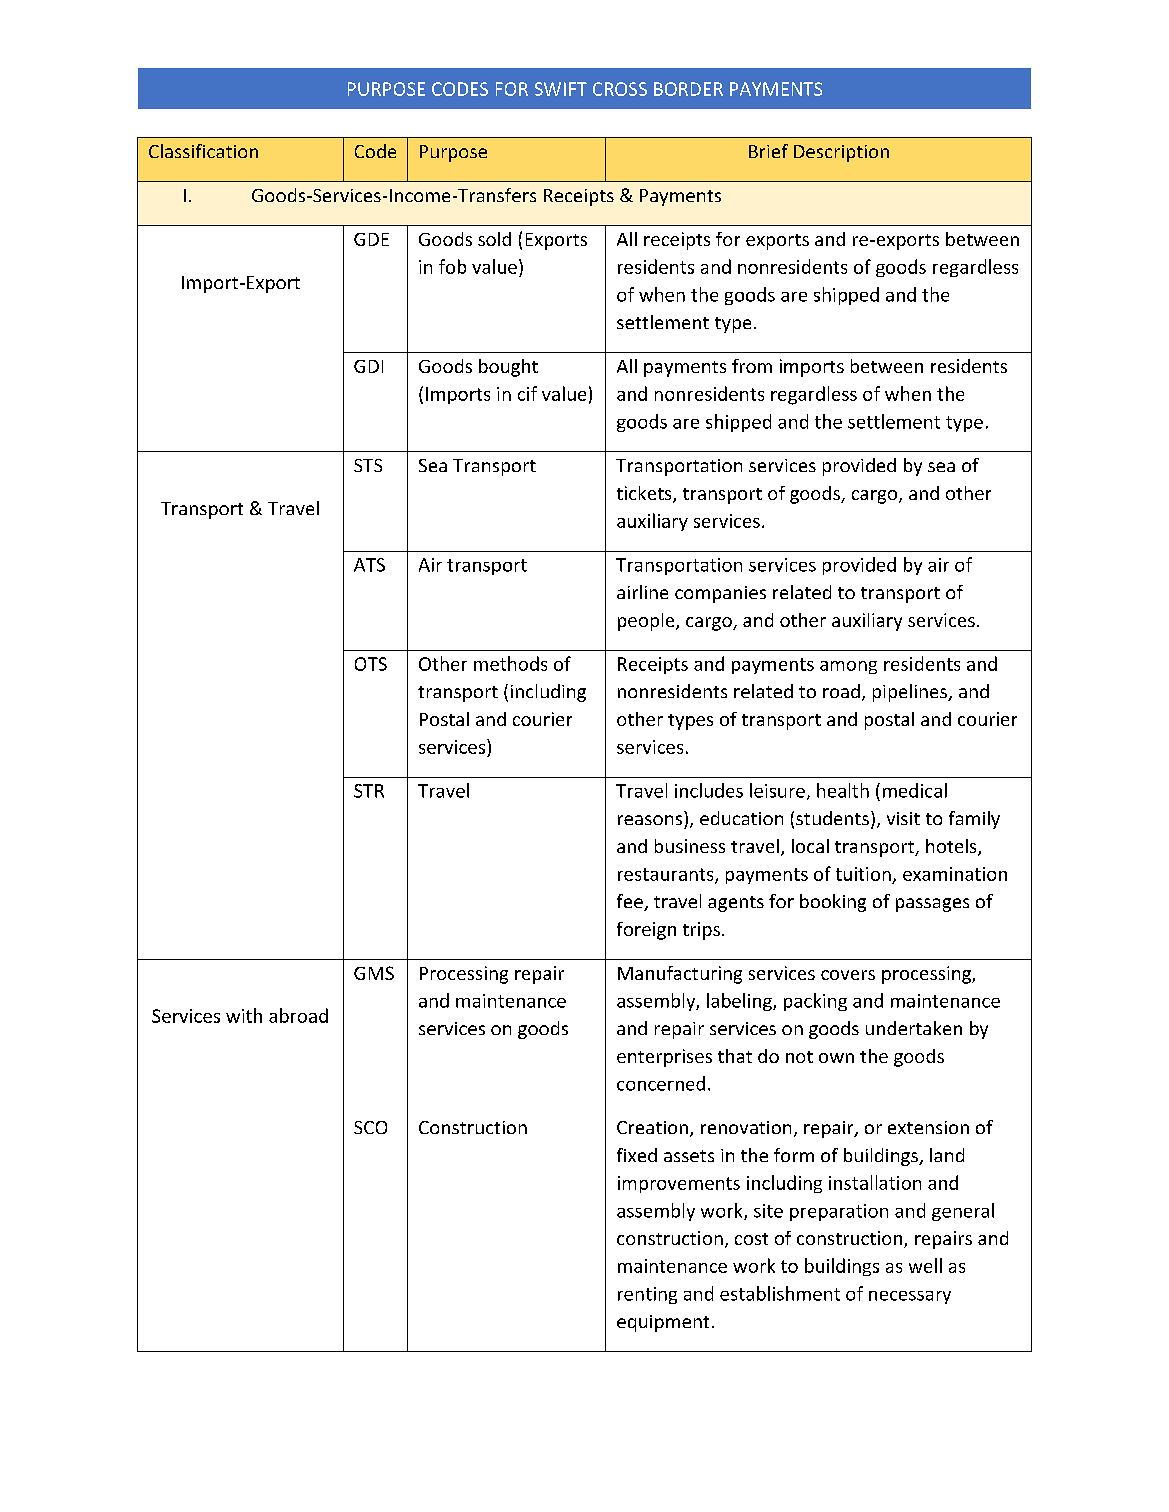 The image size is (1169, 1512). What do you see at coordinates (368, 465) in the image?
I see `STS` at bounding box center [368, 465].
